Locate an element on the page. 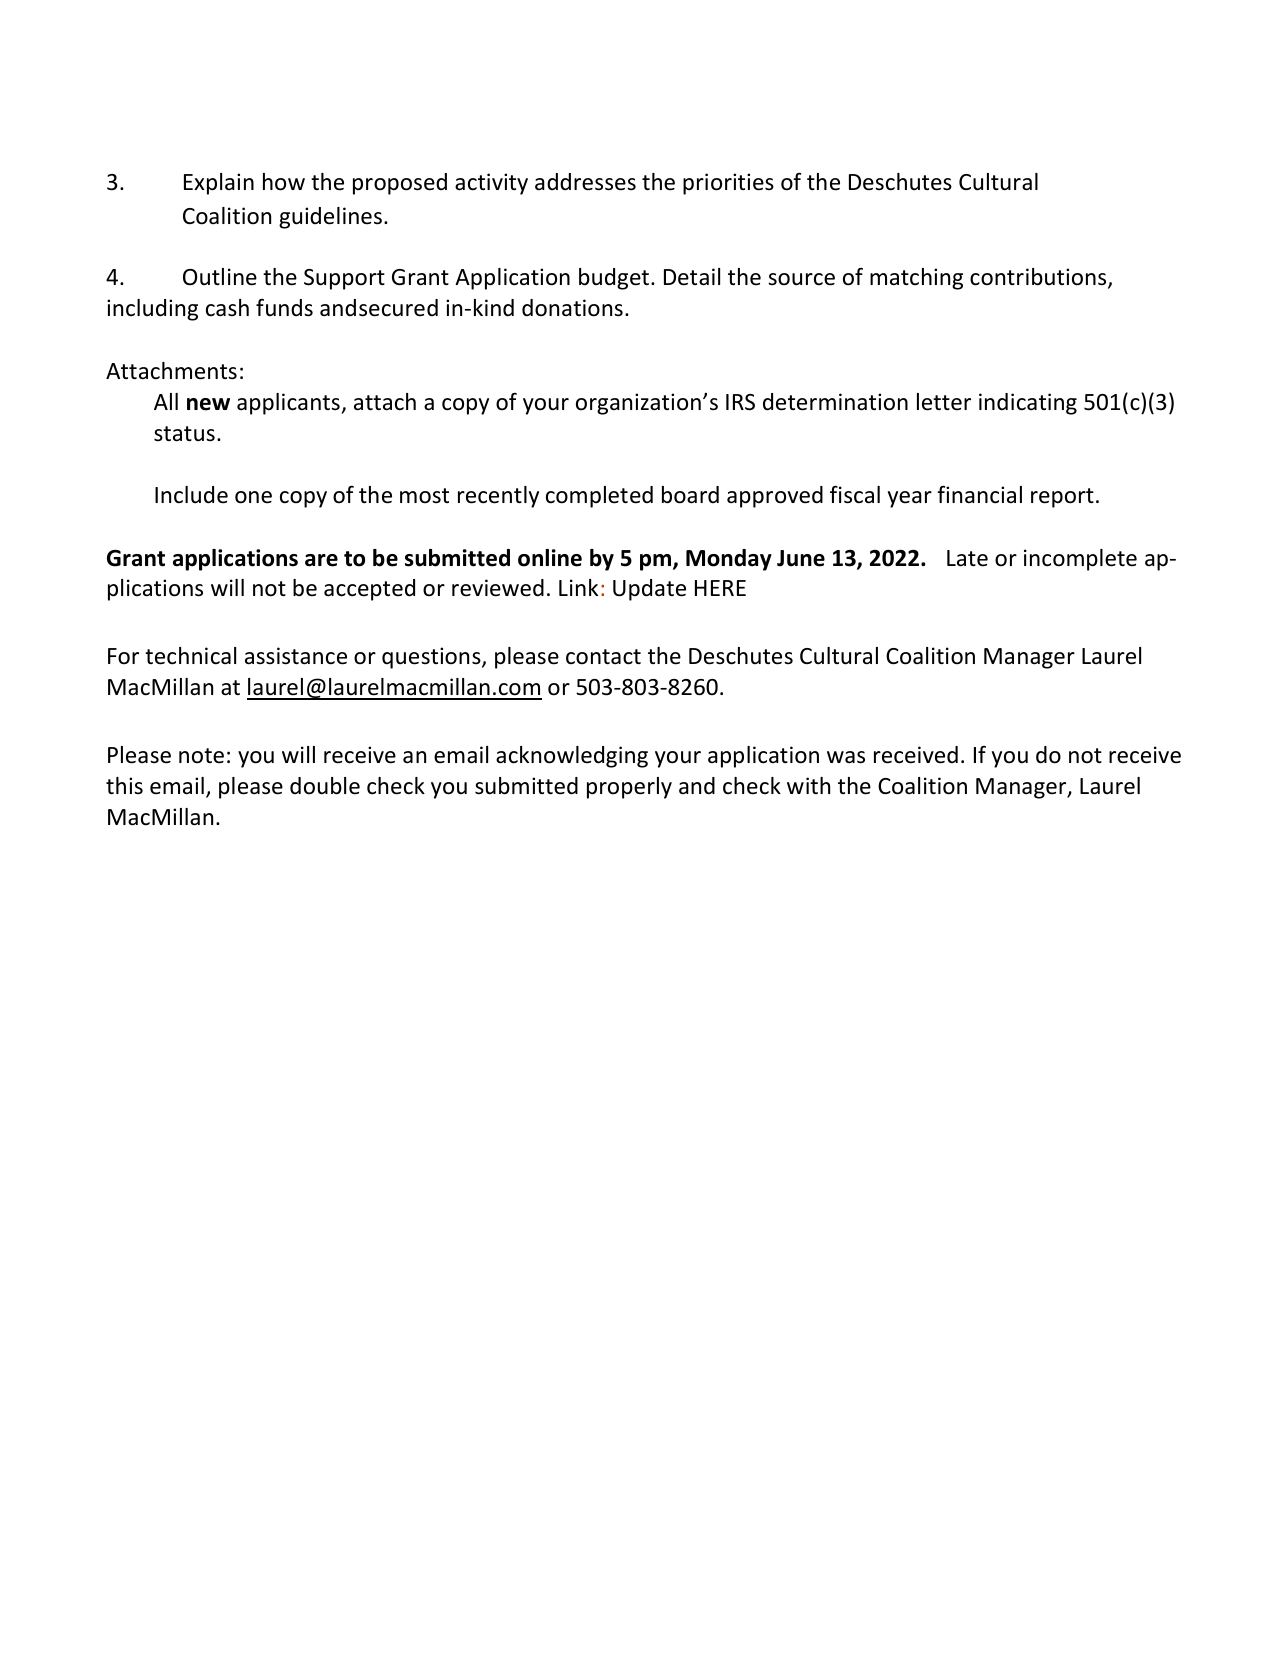  Explain is located at coordinates (219, 184).
